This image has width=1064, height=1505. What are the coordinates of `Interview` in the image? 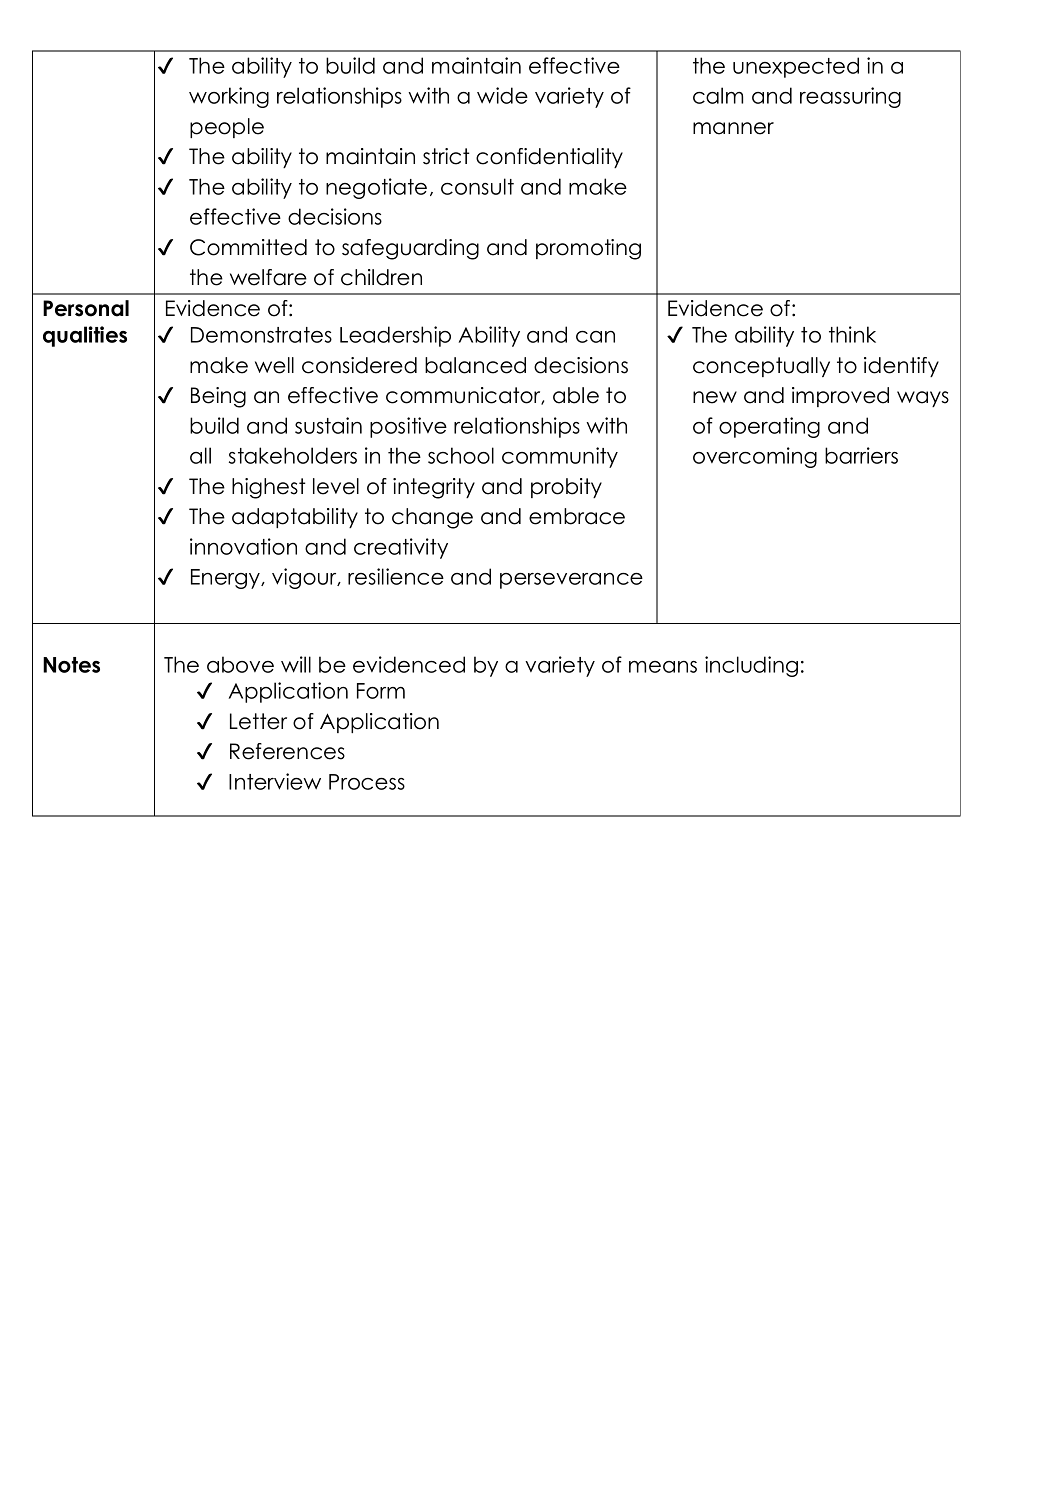 It's located at (275, 781).
